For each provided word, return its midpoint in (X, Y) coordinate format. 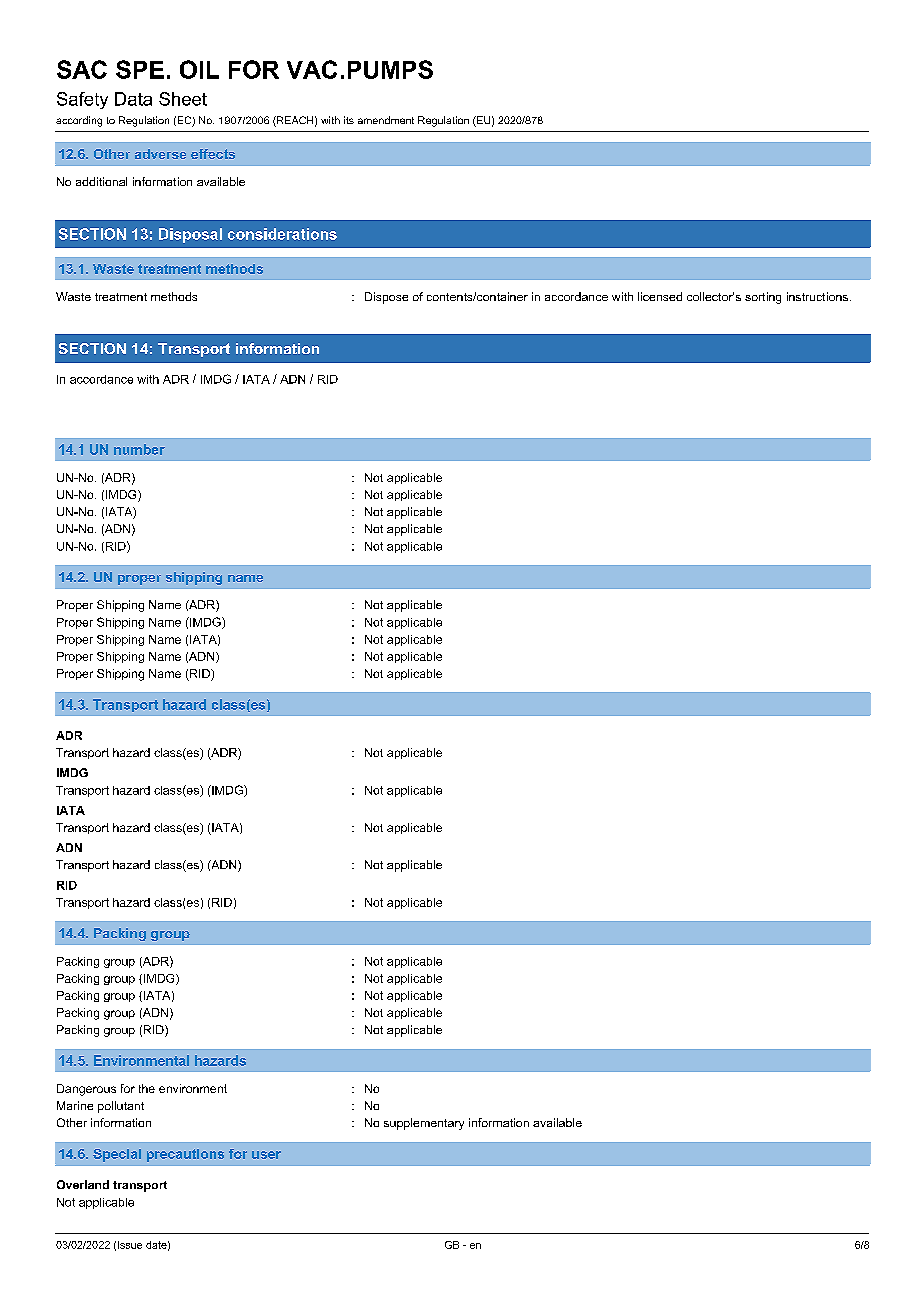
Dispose (386, 298)
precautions (185, 1155)
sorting (763, 298)
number (139, 449)
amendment (386, 120)
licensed (660, 296)
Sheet (183, 99)
